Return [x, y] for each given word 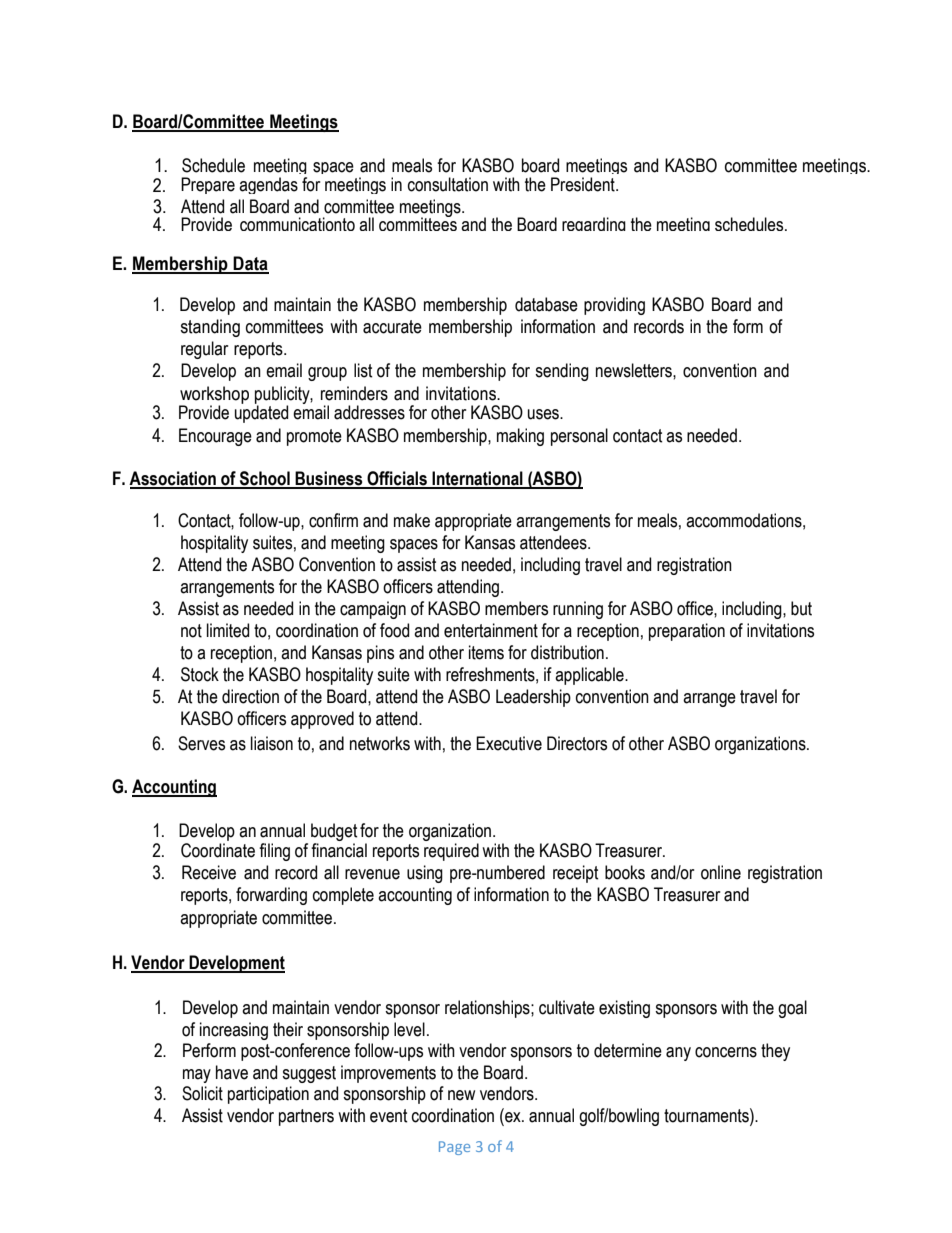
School [265, 479]
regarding [594, 224]
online [721, 872]
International [478, 479]
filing [274, 852]
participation [268, 1095]
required [451, 852]
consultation [448, 184]
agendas [268, 185]
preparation [687, 632]
